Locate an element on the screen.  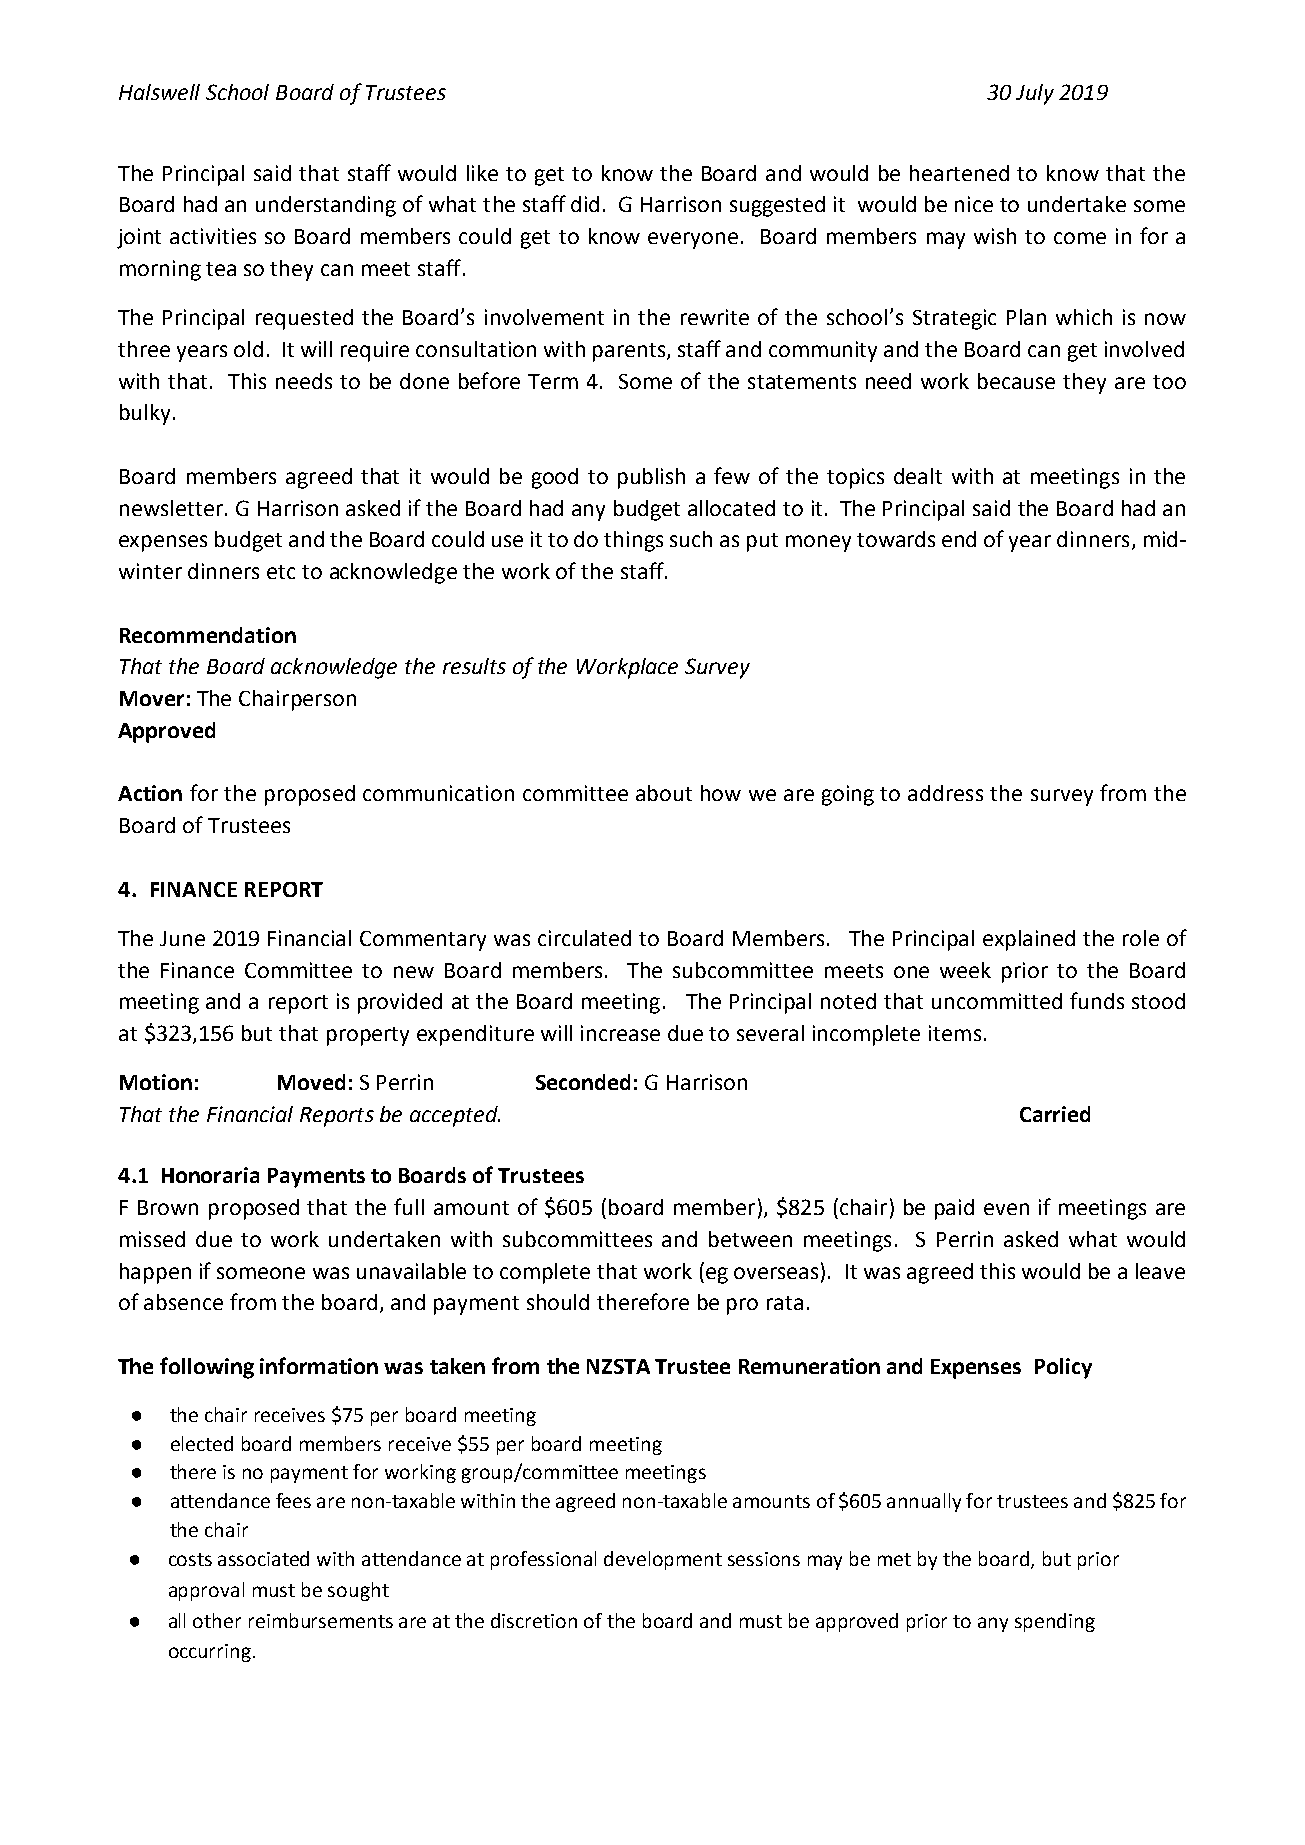
other is located at coordinates (217, 1620).
